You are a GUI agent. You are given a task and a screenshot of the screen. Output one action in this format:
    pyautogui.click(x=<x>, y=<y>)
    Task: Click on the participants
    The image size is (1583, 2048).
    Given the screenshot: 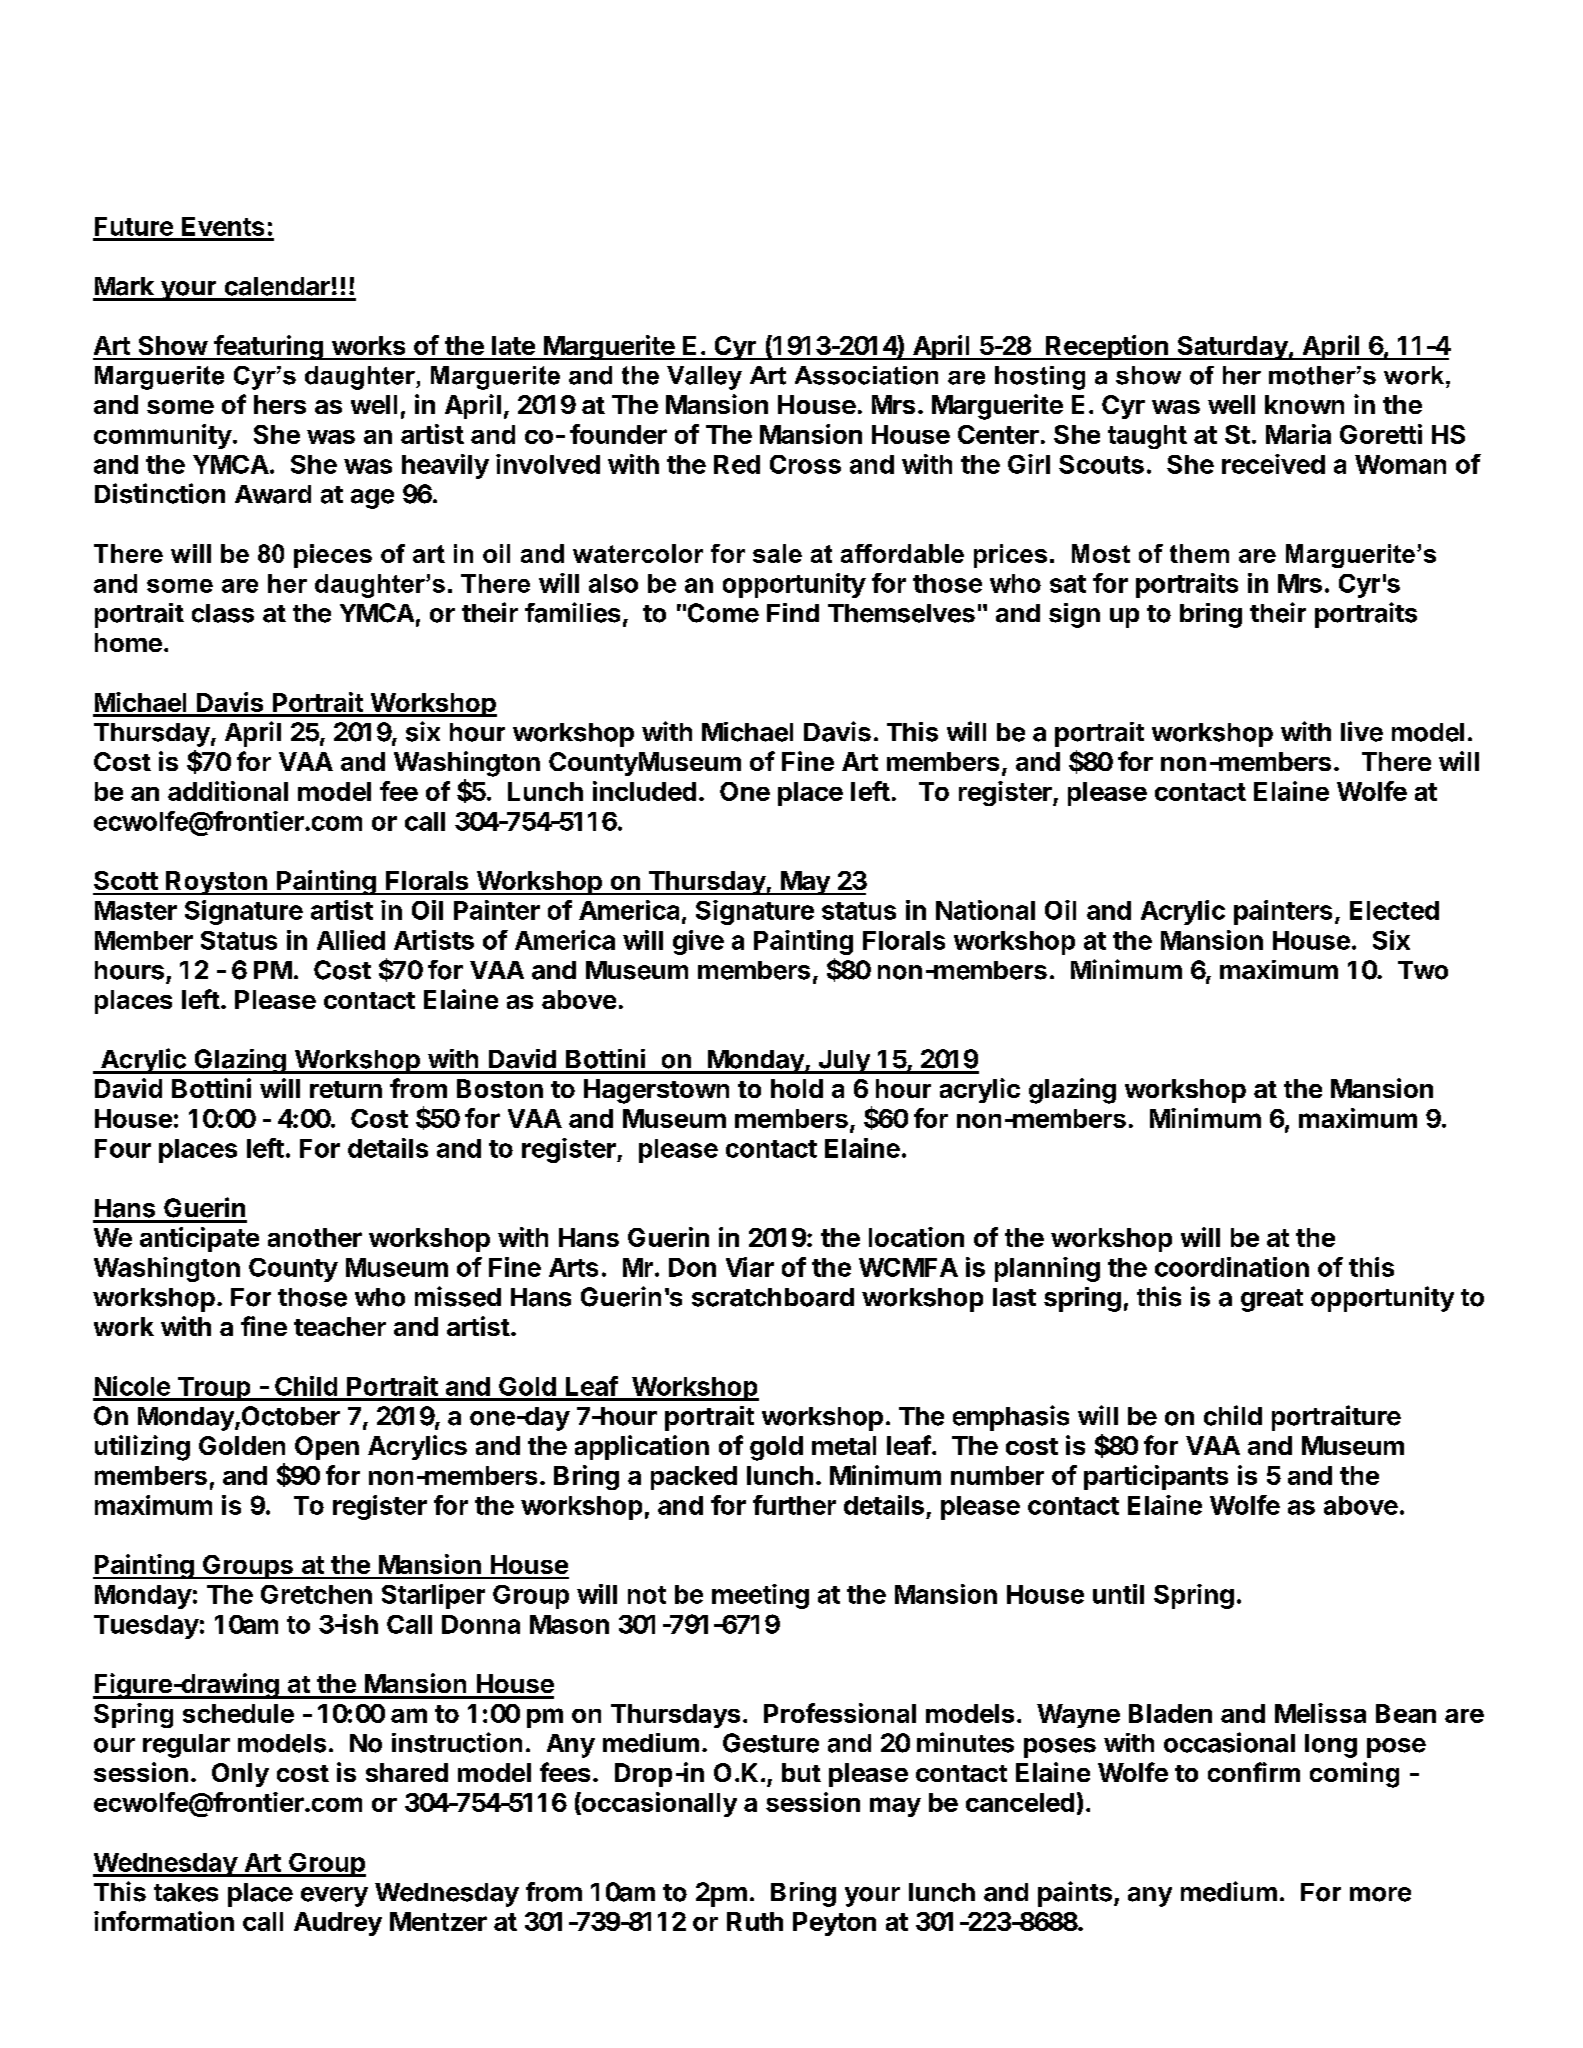 What is the action you would take?
    pyautogui.click(x=1156, y=1477)
